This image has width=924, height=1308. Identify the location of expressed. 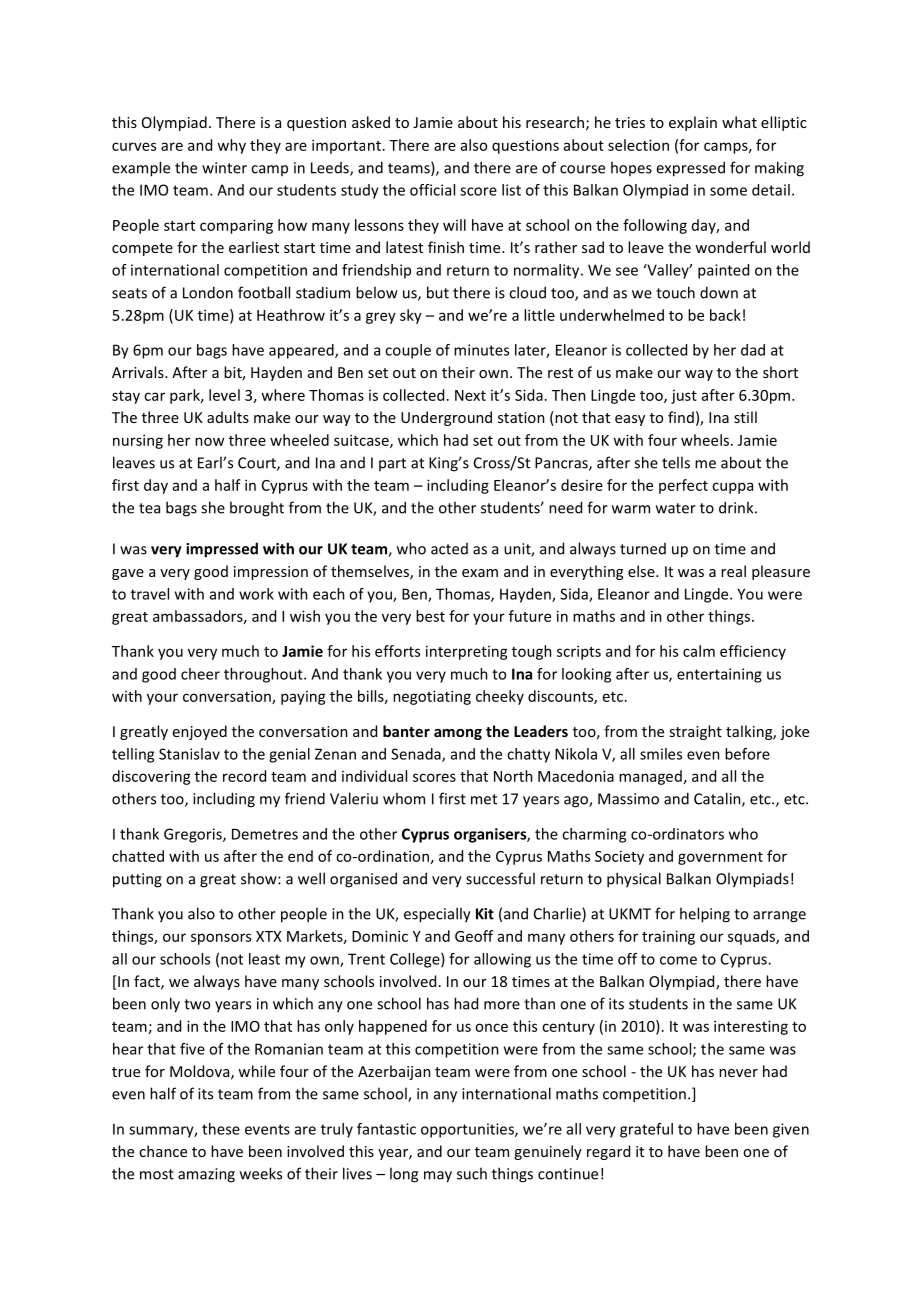
(690, 169).
